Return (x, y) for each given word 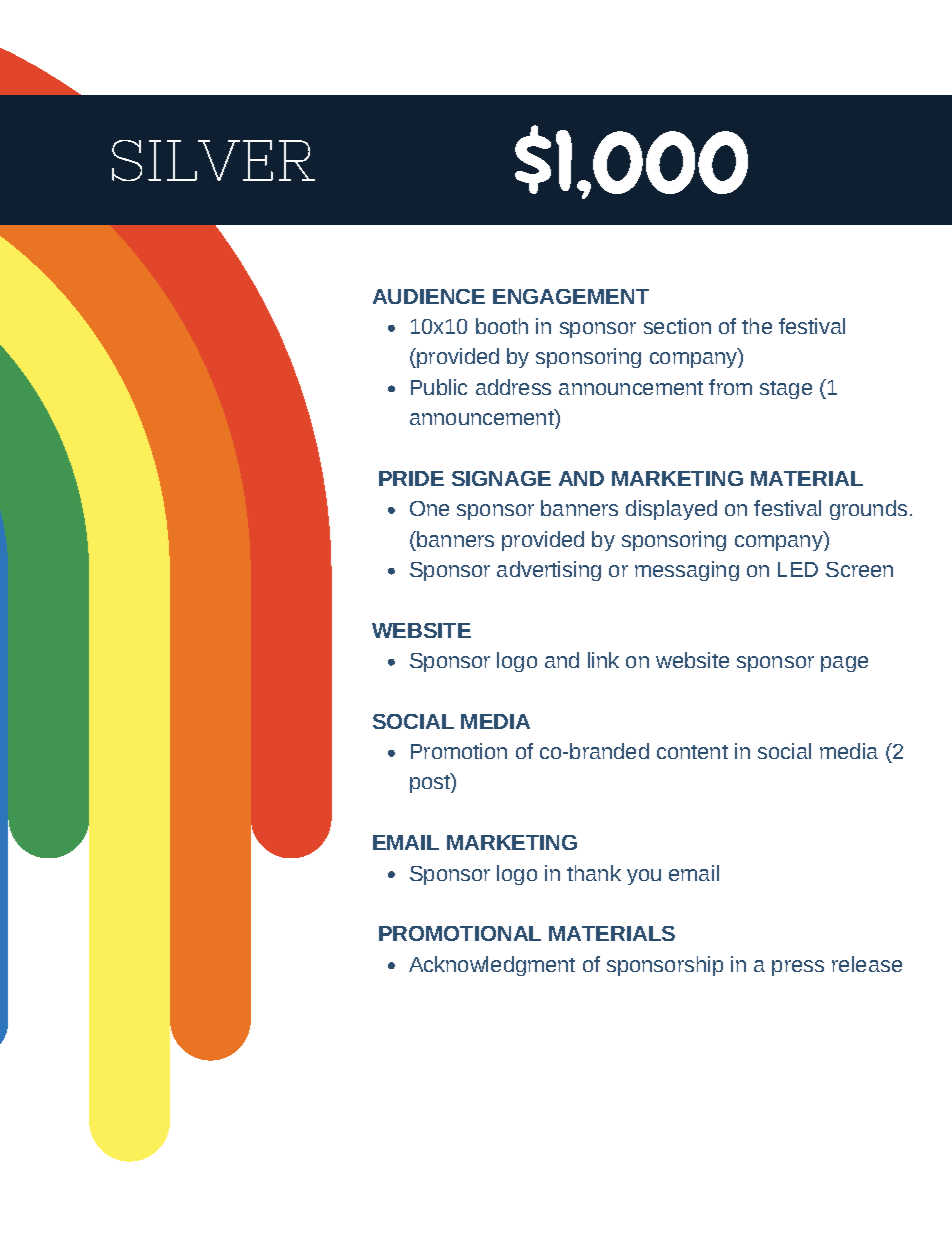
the (757, 326)
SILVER (213, 160)
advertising (549, 571)
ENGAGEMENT (571, 296)
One (429, 508)
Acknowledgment (492, 966)
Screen (859, 569)
